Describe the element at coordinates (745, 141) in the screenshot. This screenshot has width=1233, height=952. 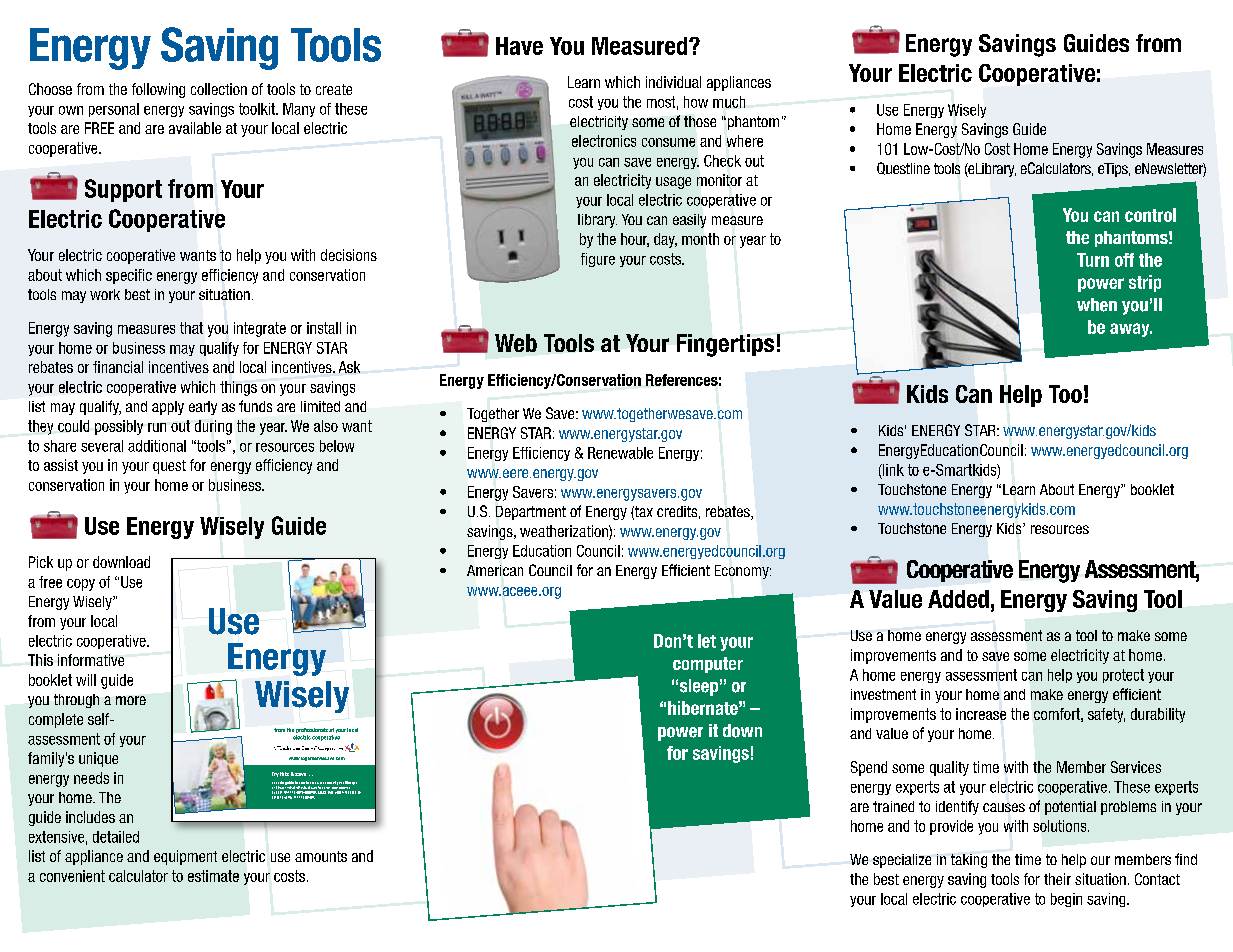
I see `where` at that location.
